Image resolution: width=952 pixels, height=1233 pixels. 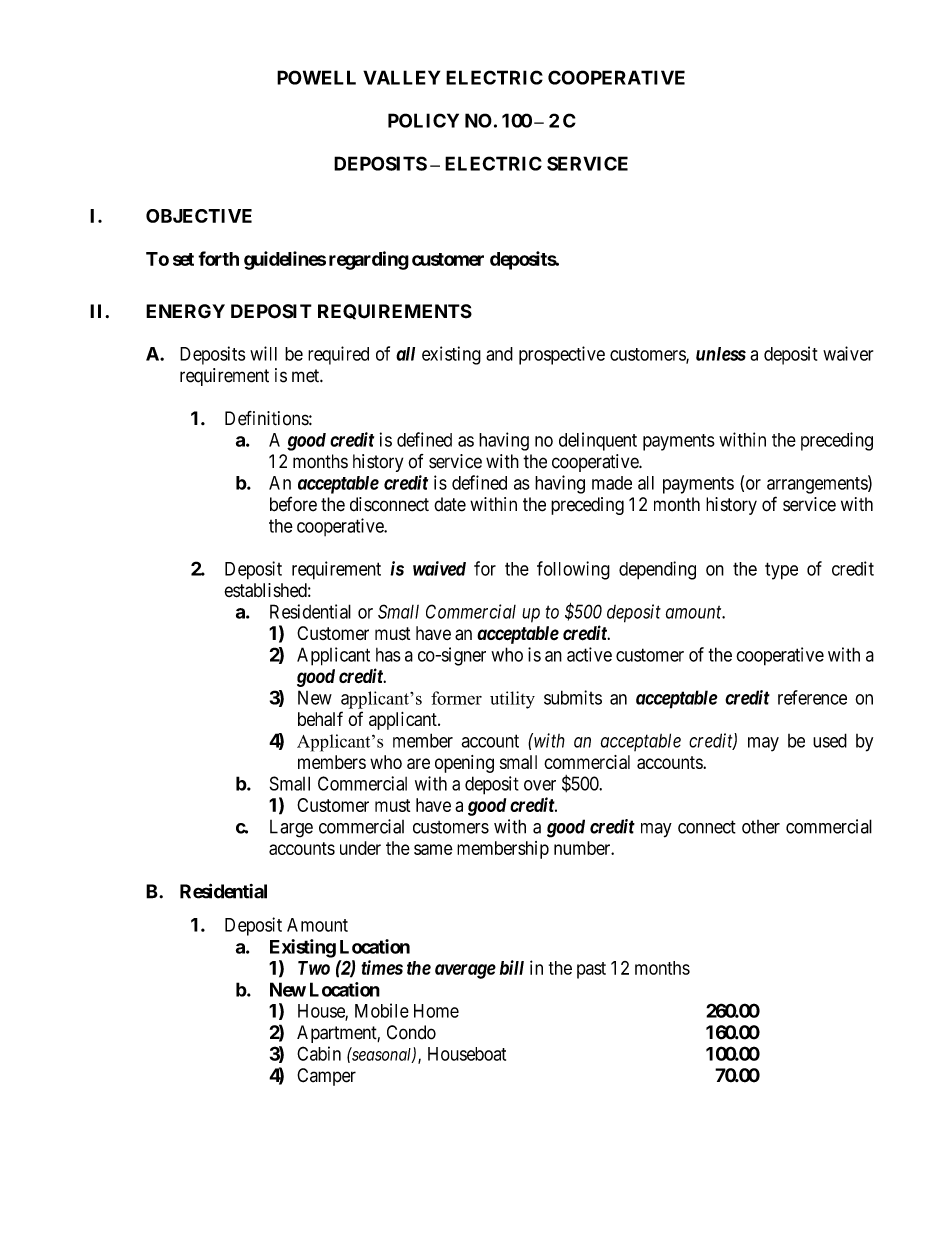 I want to click on POLICY, so click(x=423, y=120).
